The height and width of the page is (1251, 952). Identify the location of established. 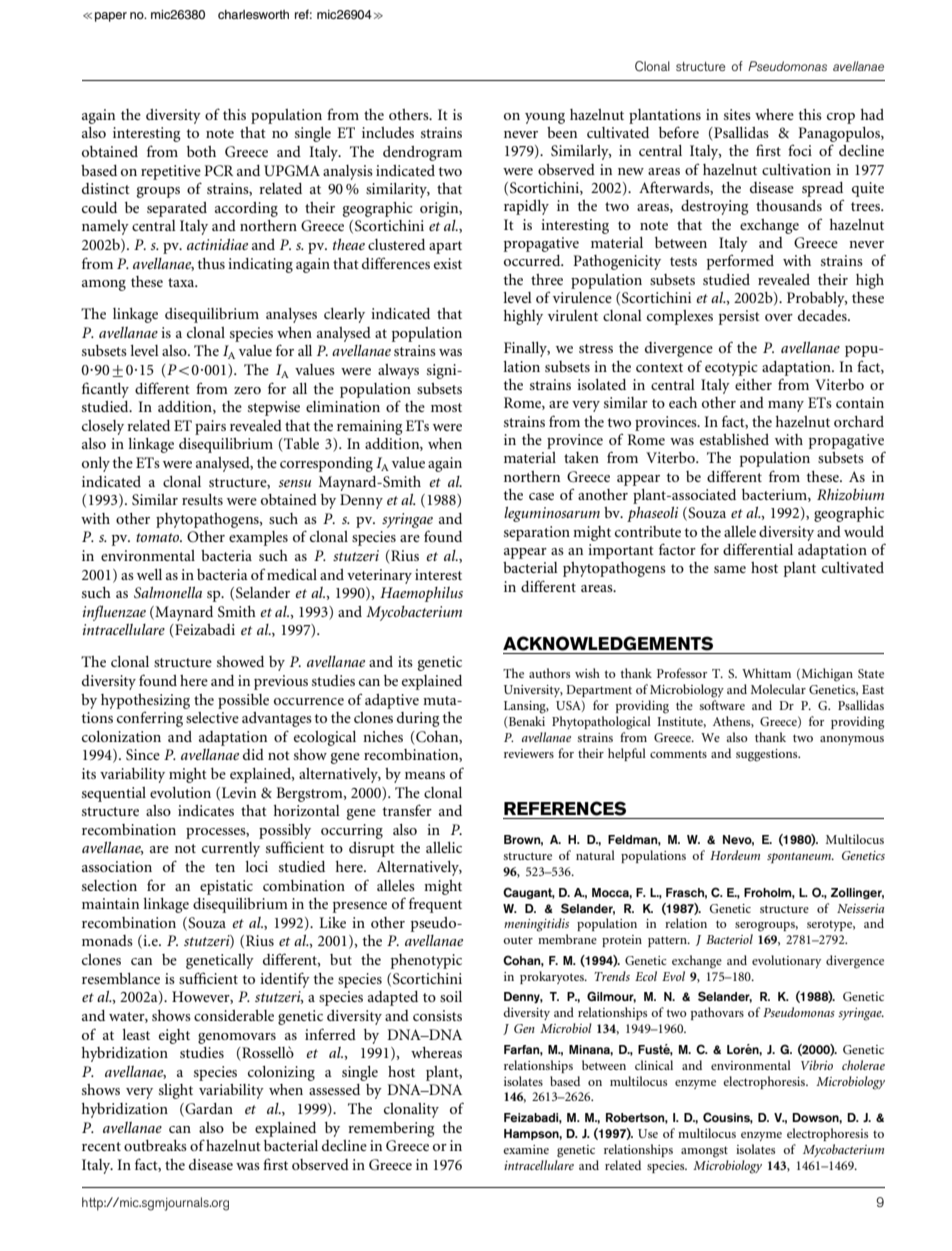
(734, 439).
